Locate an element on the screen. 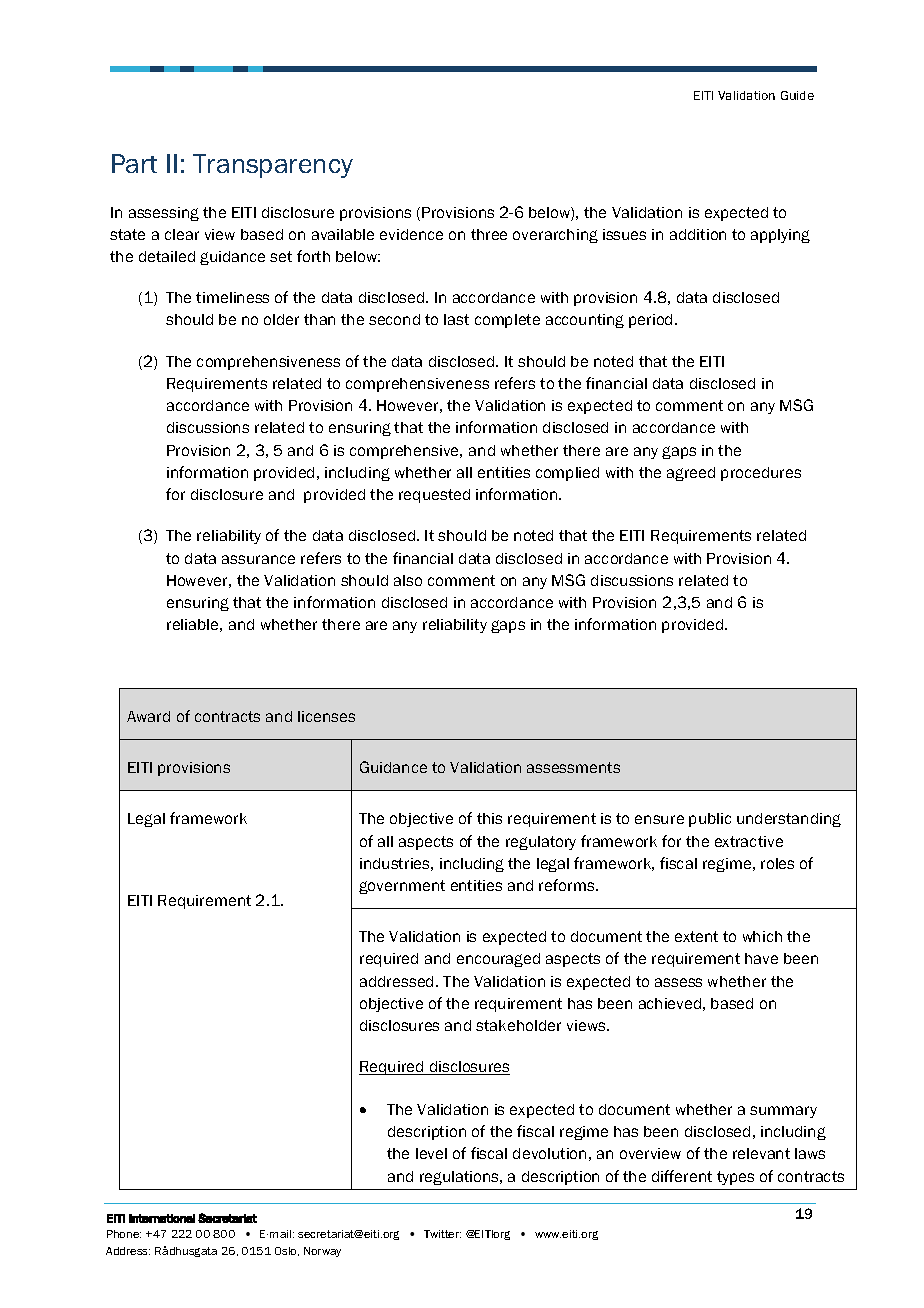 The height and width of the screenshot is (1308, 924). procedures is located at coordinates (761, 474).
